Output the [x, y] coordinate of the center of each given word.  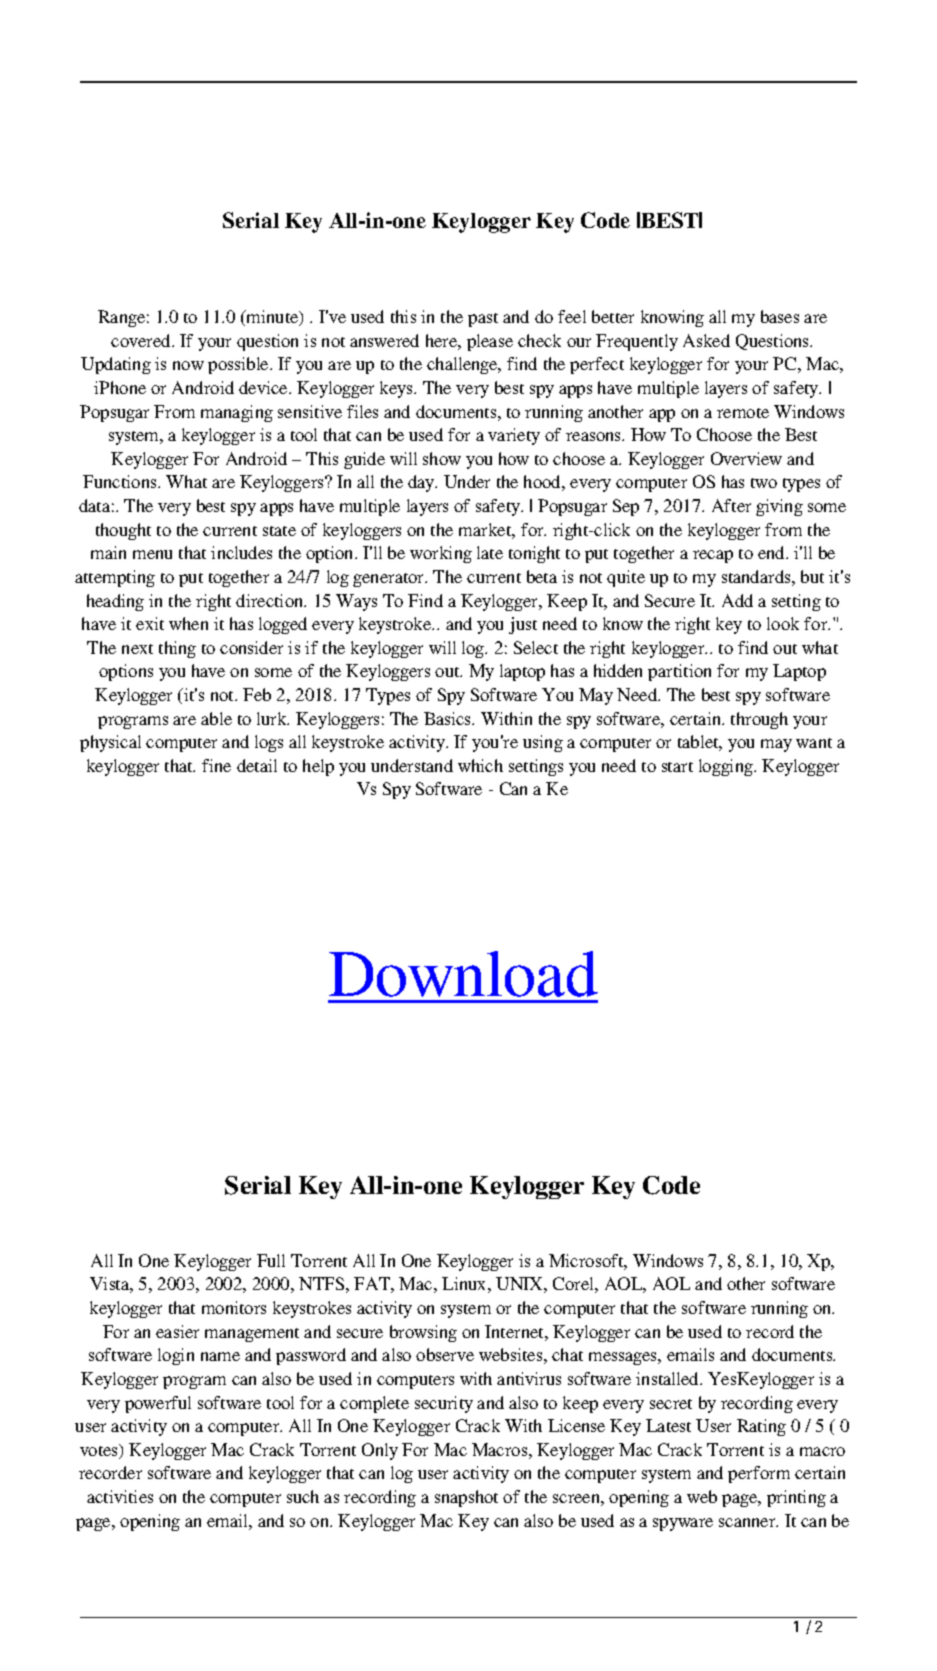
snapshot [466, 1498]
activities [120, 1496]
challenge [463, 365]
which [480, 765]
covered [142, 340]
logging [727, 767]
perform [759, 1474]
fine [216, 765]
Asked [706, 340]
